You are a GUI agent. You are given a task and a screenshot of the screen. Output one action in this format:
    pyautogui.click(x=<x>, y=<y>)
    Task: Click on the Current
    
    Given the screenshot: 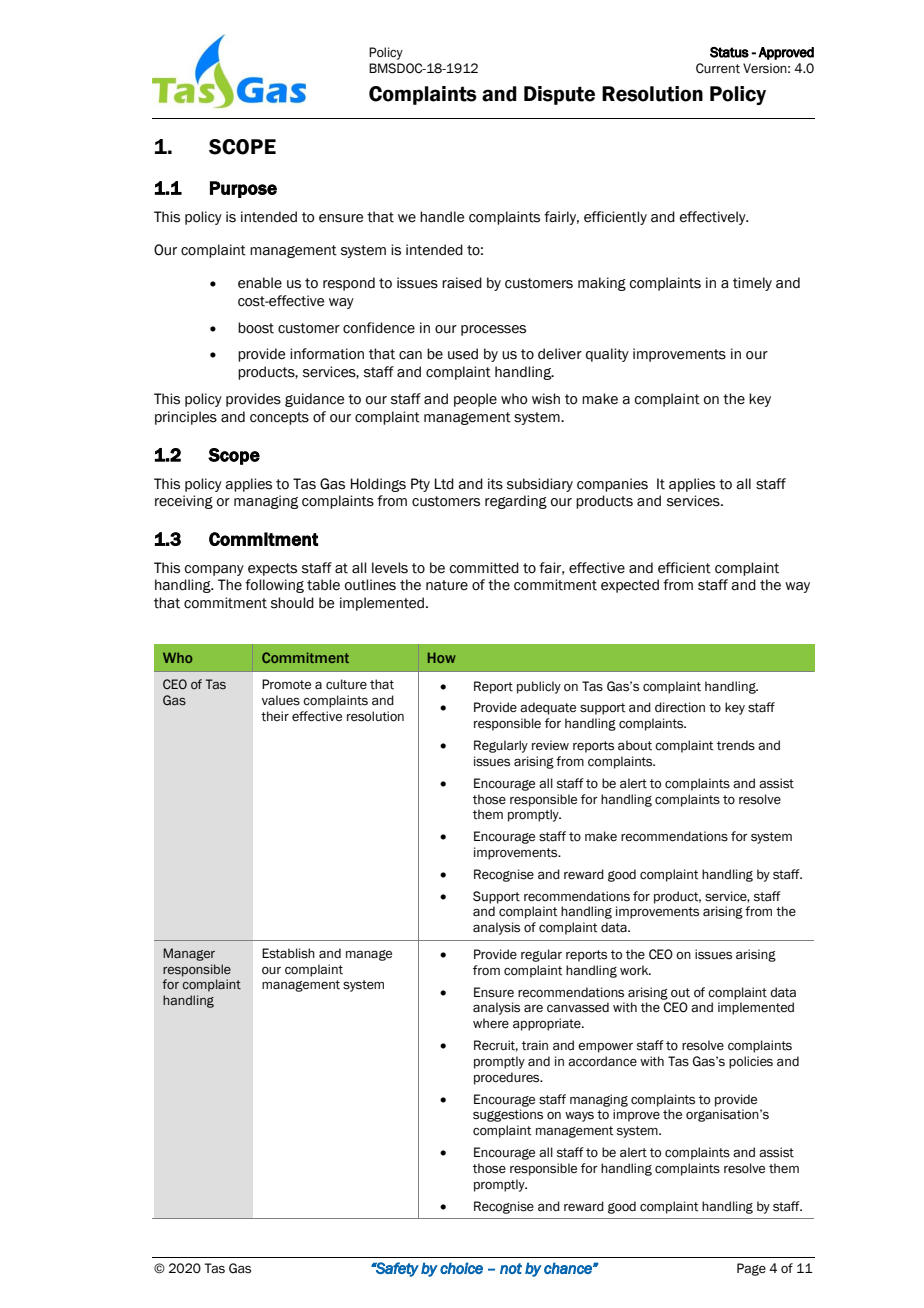 What is the action you would take?
    pyautogui.click(x=718, y=68)
